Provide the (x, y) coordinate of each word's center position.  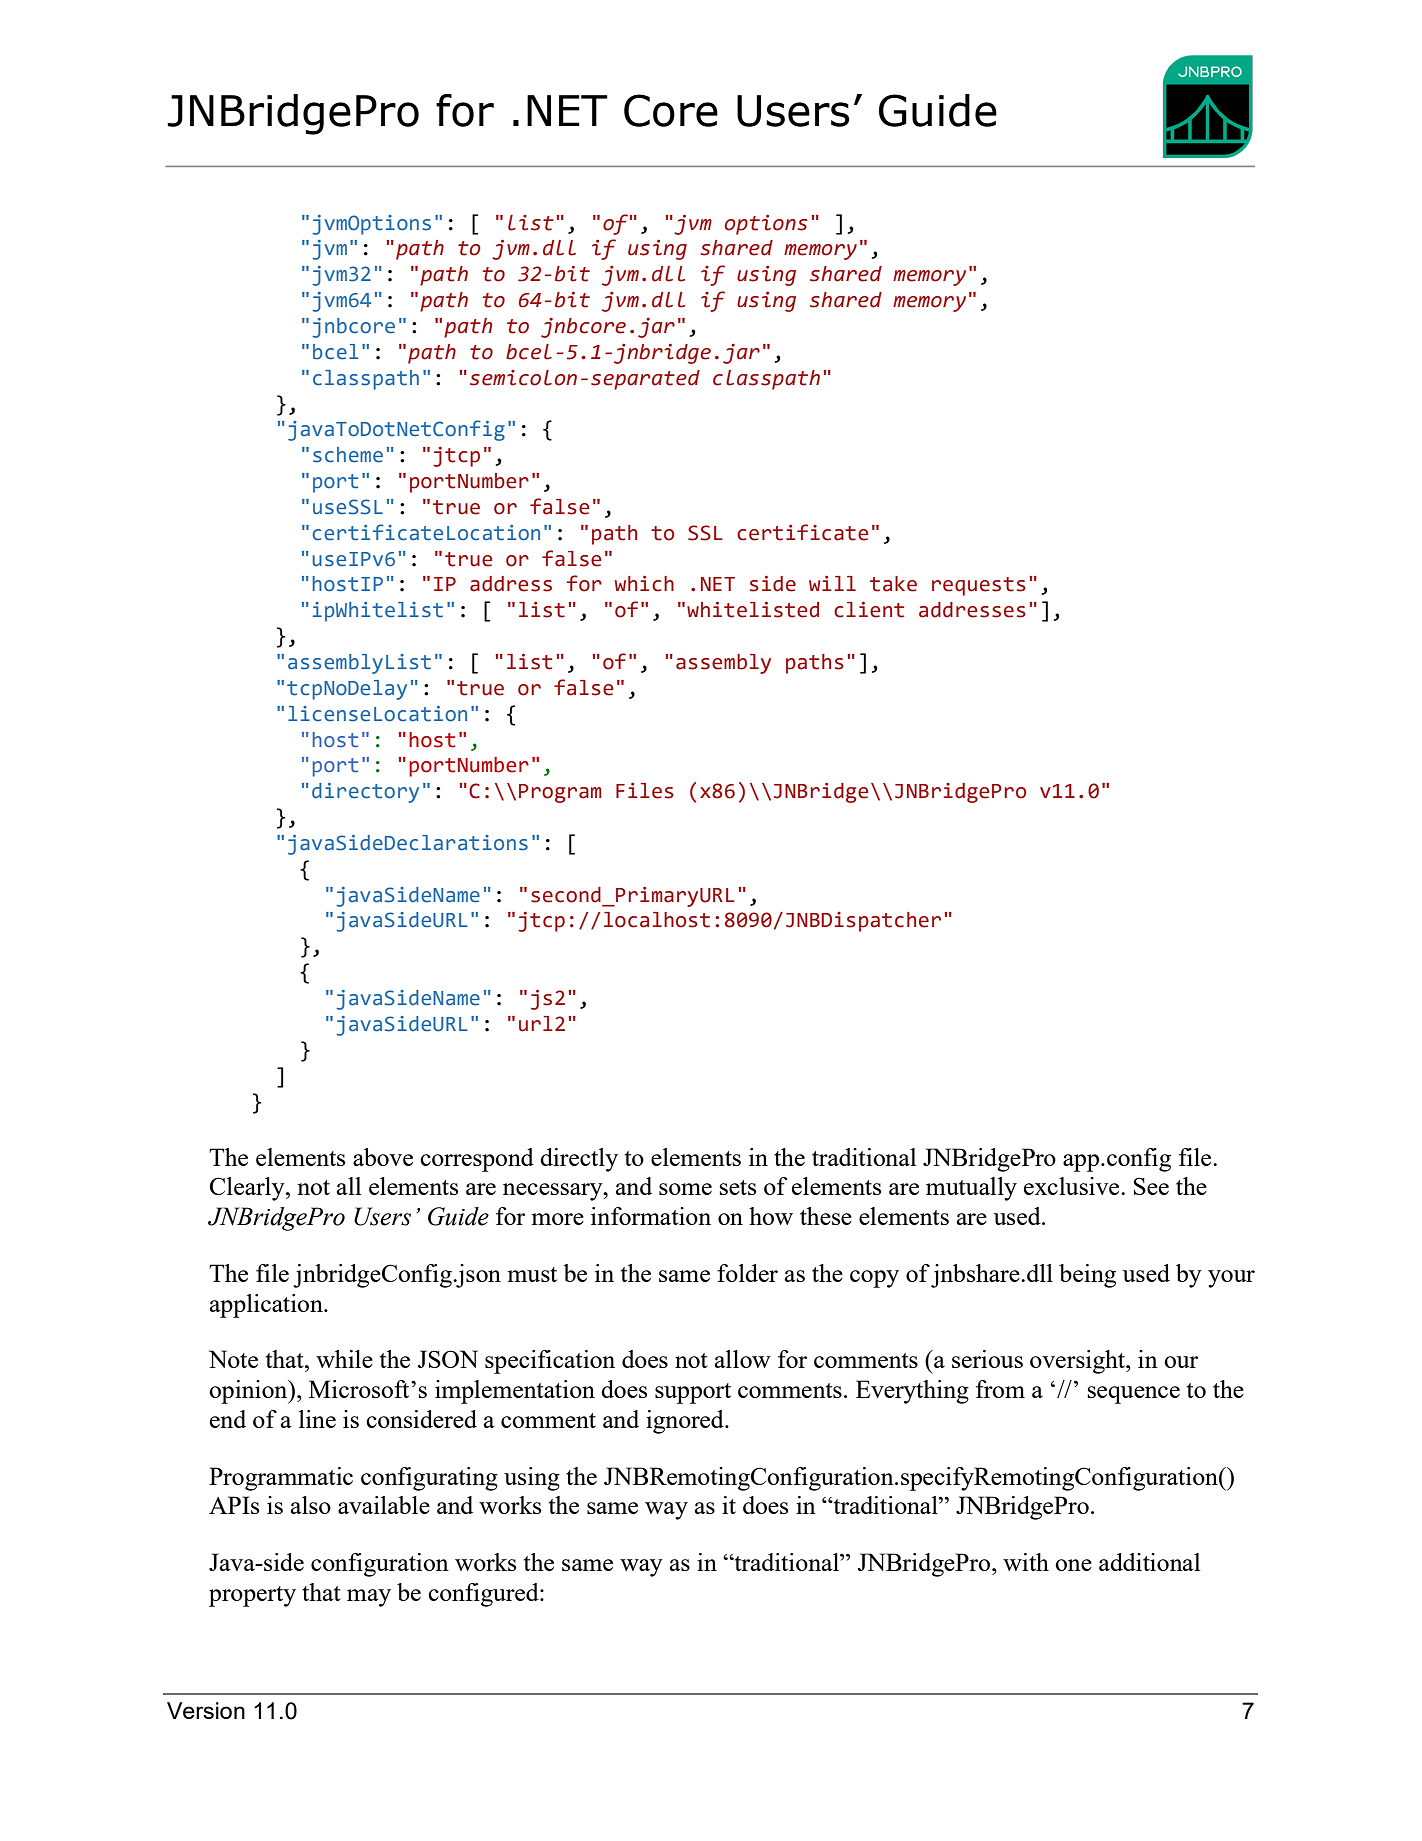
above (383, 1157)
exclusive (1073, 1186)
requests (979, 586)
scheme (348, 455)
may (369, 1598)
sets (738, 1187)
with (1026, 1562)
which (644, 584)
